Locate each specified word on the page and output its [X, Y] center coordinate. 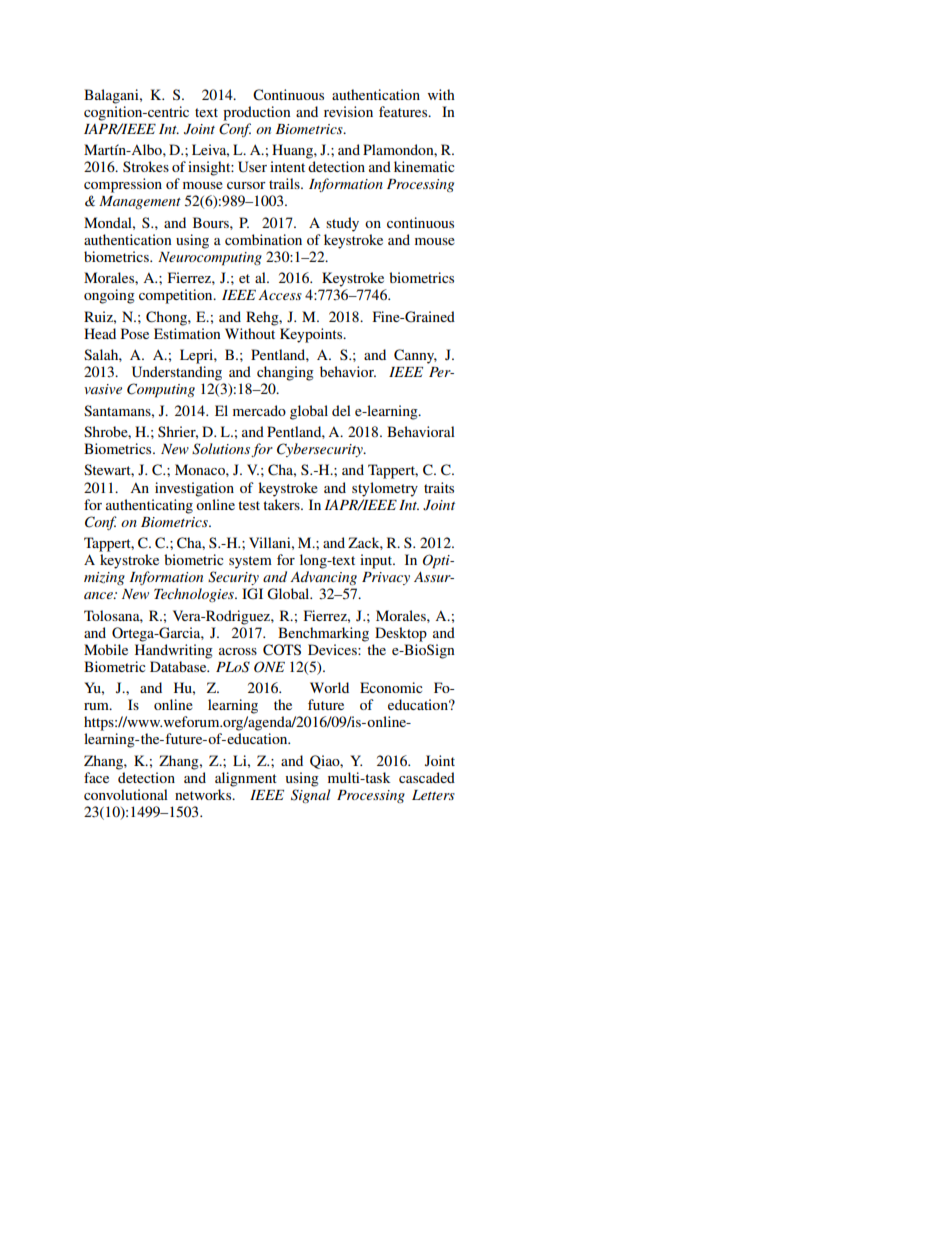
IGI [252, 594]
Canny [415, 356]
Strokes [146, 166]
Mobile [106, 649]
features [404, 111]
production [257, 113]
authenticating [149, 506]
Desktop [401, 634]
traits [439, 487]
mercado [259, 410]
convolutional [126, 794]
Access [280, 295]
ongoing [109, 296]
